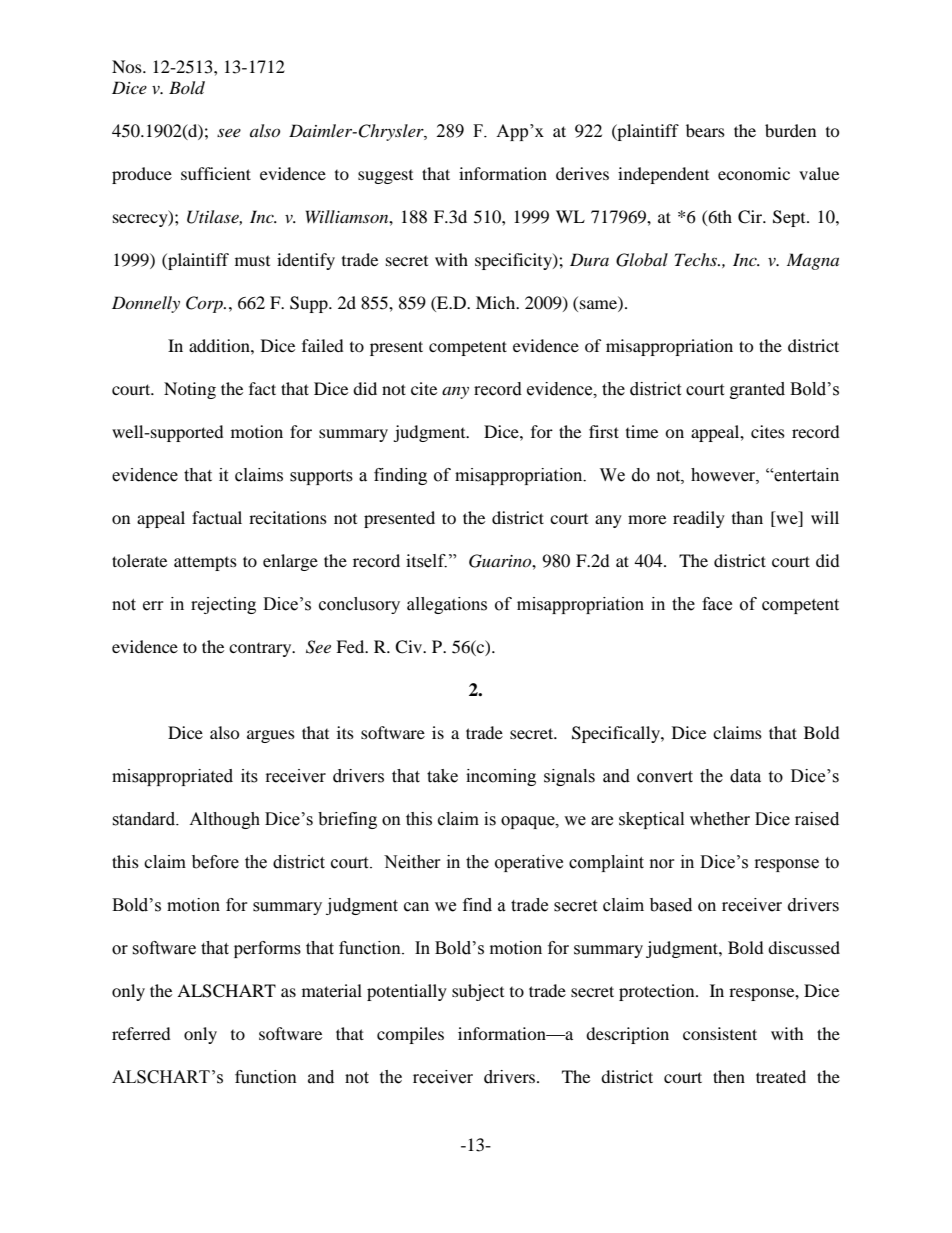 The height and width of the screenshot is (1233, 952). Describe the element at coordinates (426, 561) in the screenshot. I see `itself` at that location.
